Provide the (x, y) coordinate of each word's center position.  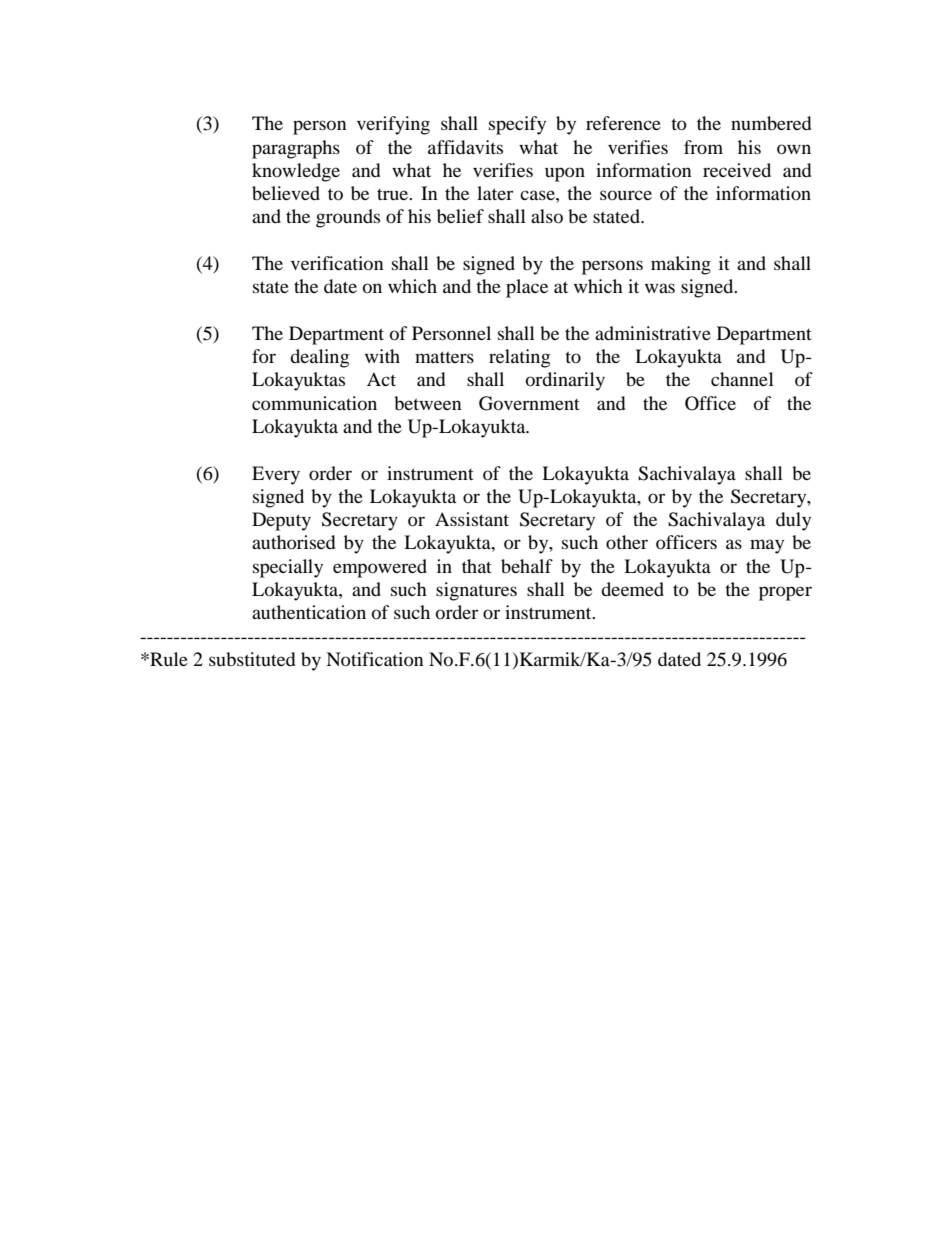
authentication (309, 612)
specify (517, 125)
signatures (476, 591)
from (703, 147)
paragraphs (296, 149)
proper (785, 593)
